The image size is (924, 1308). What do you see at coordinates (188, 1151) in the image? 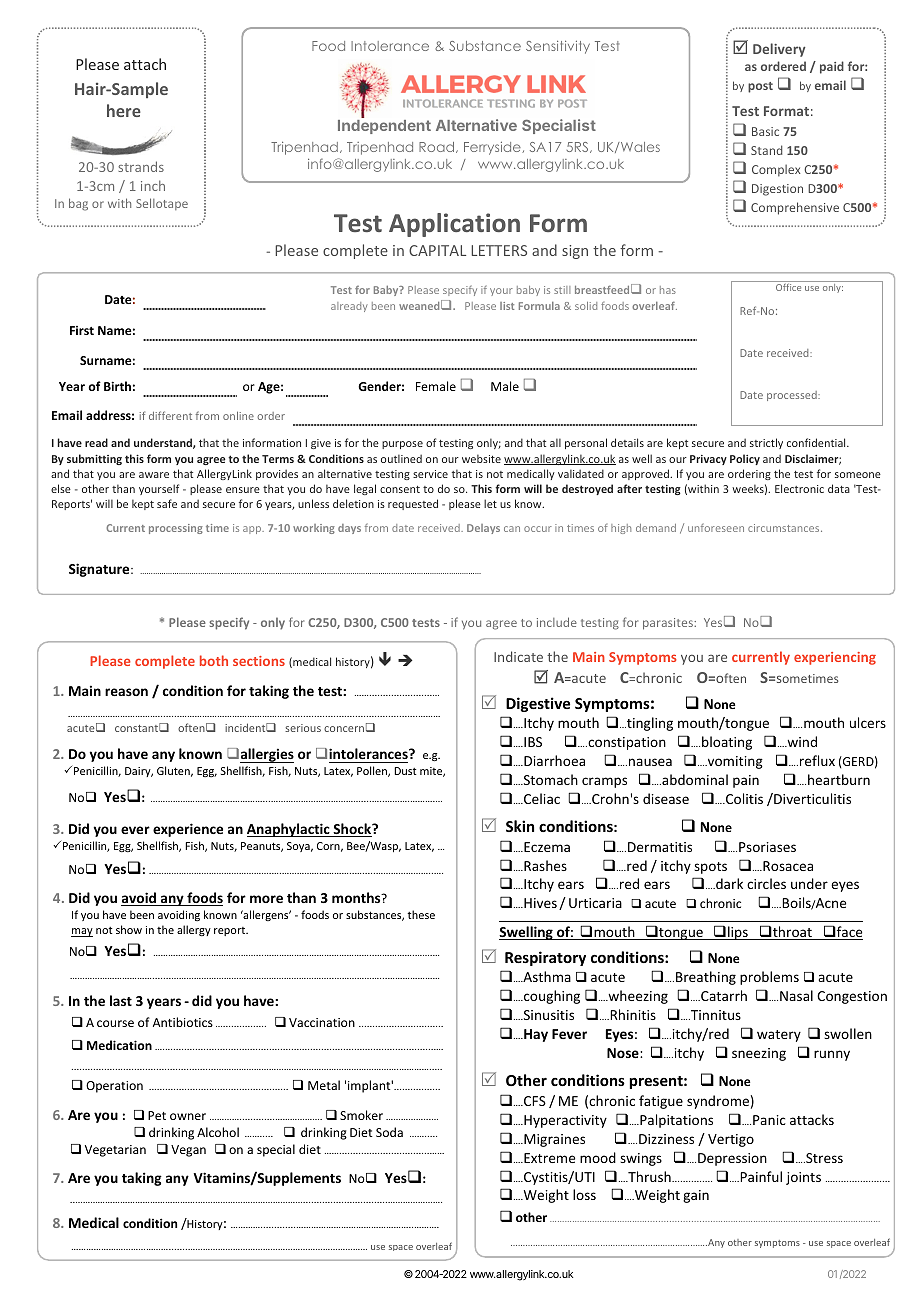
I see `Vegan` at bounding box center [188, 1151].
